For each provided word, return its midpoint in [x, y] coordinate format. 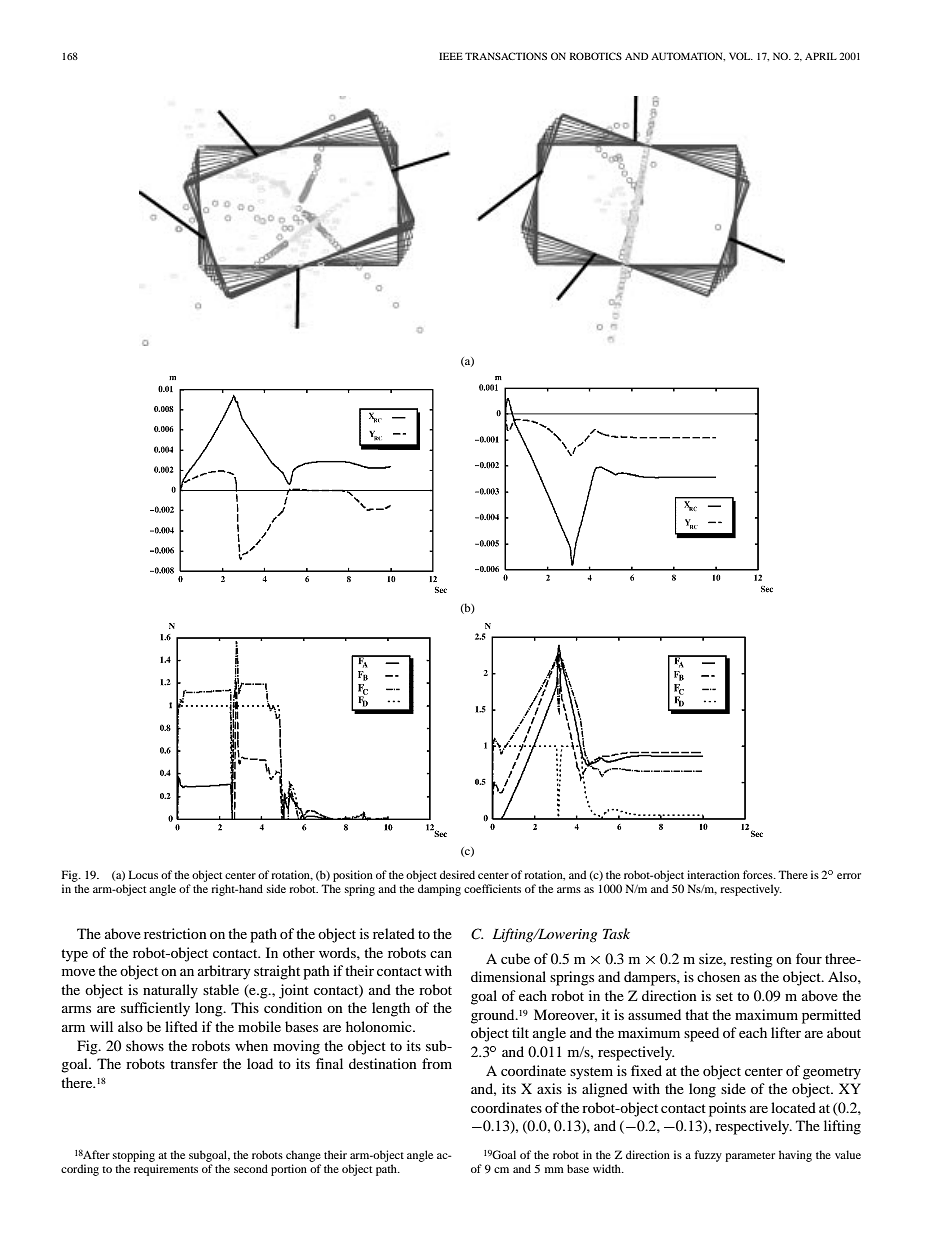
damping [439, 890]
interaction [713, 874]
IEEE [451, 56]
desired [457, 874]
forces [759, 874]
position [353, 876]
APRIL [821, 56]
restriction [175, 933]
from [437, 1063]
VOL [741, 56]
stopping [134, 1156]
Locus [143, 874]
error [849, 876]
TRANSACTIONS [506, 56]
